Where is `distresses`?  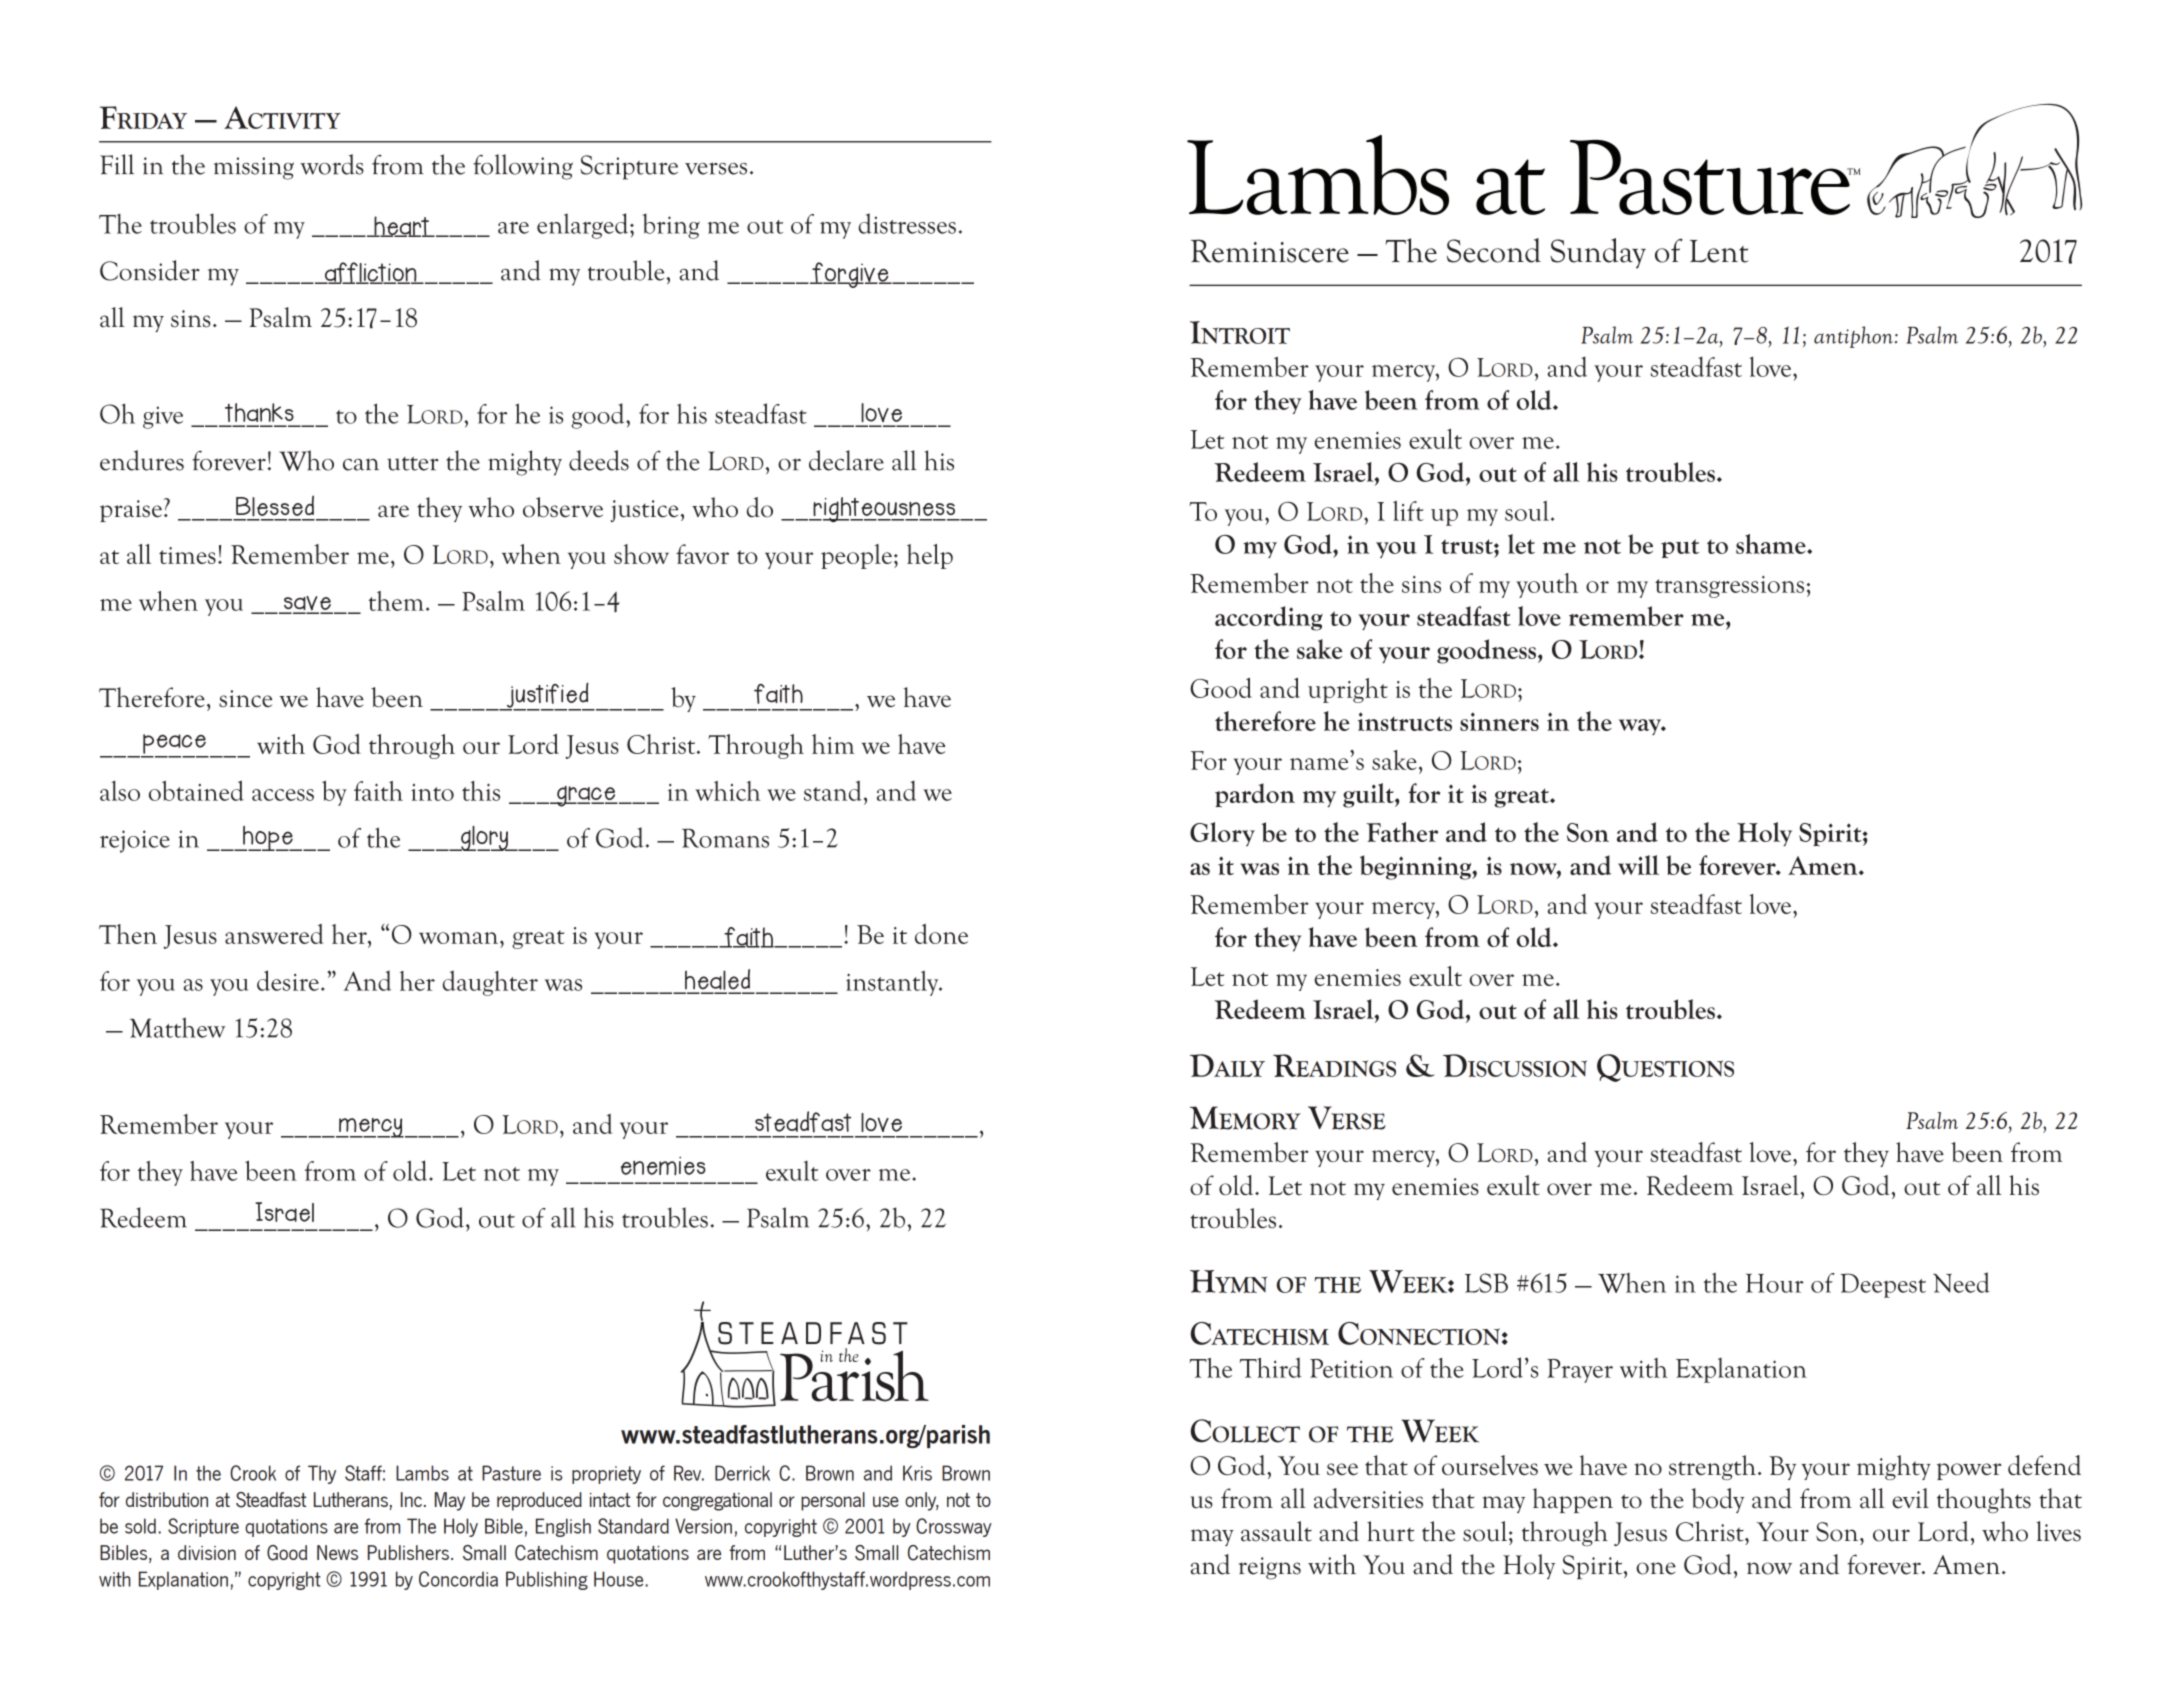 distresses is located at coordinates (907, 223).
